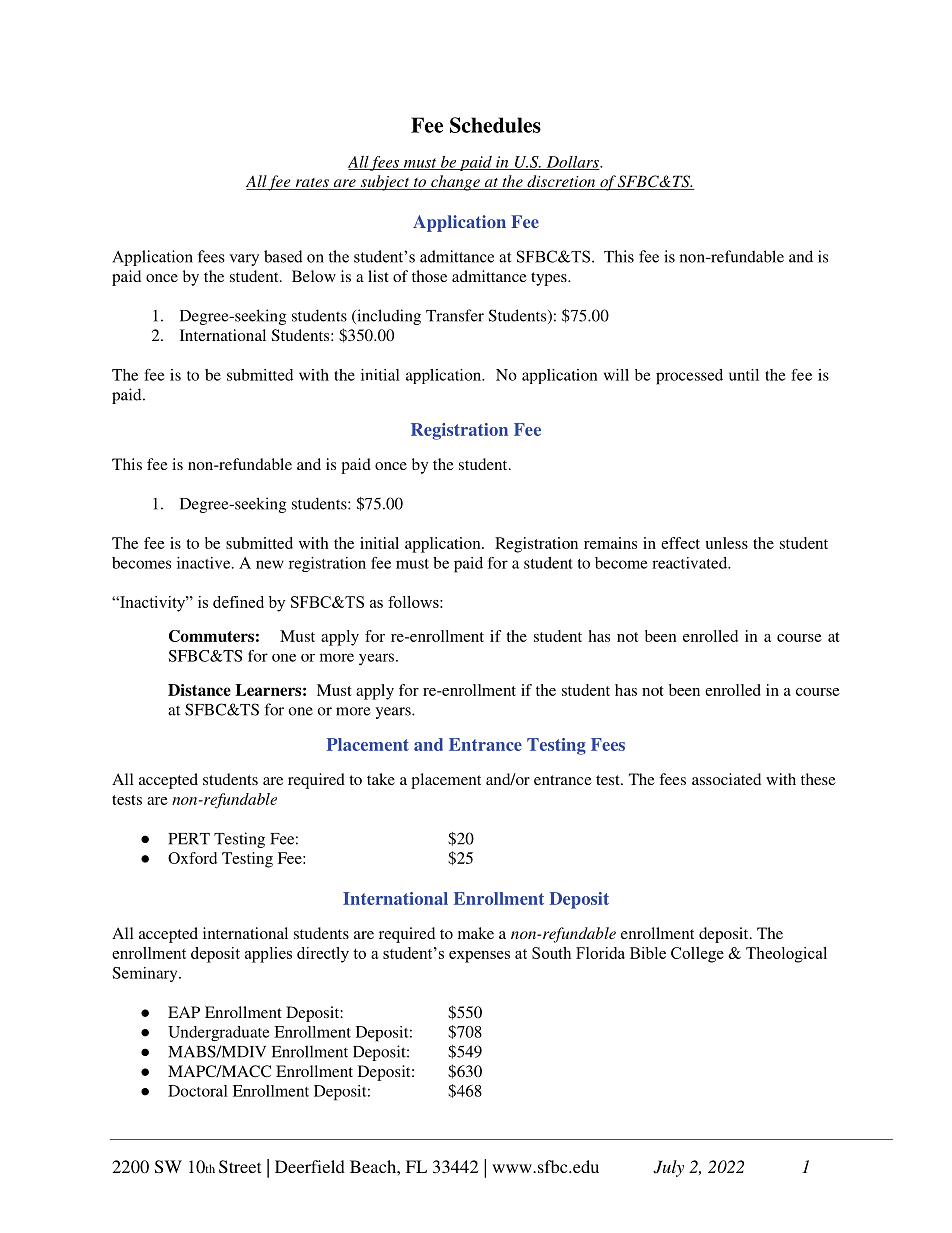  I want to click on Schedules, so click(495, 125).
